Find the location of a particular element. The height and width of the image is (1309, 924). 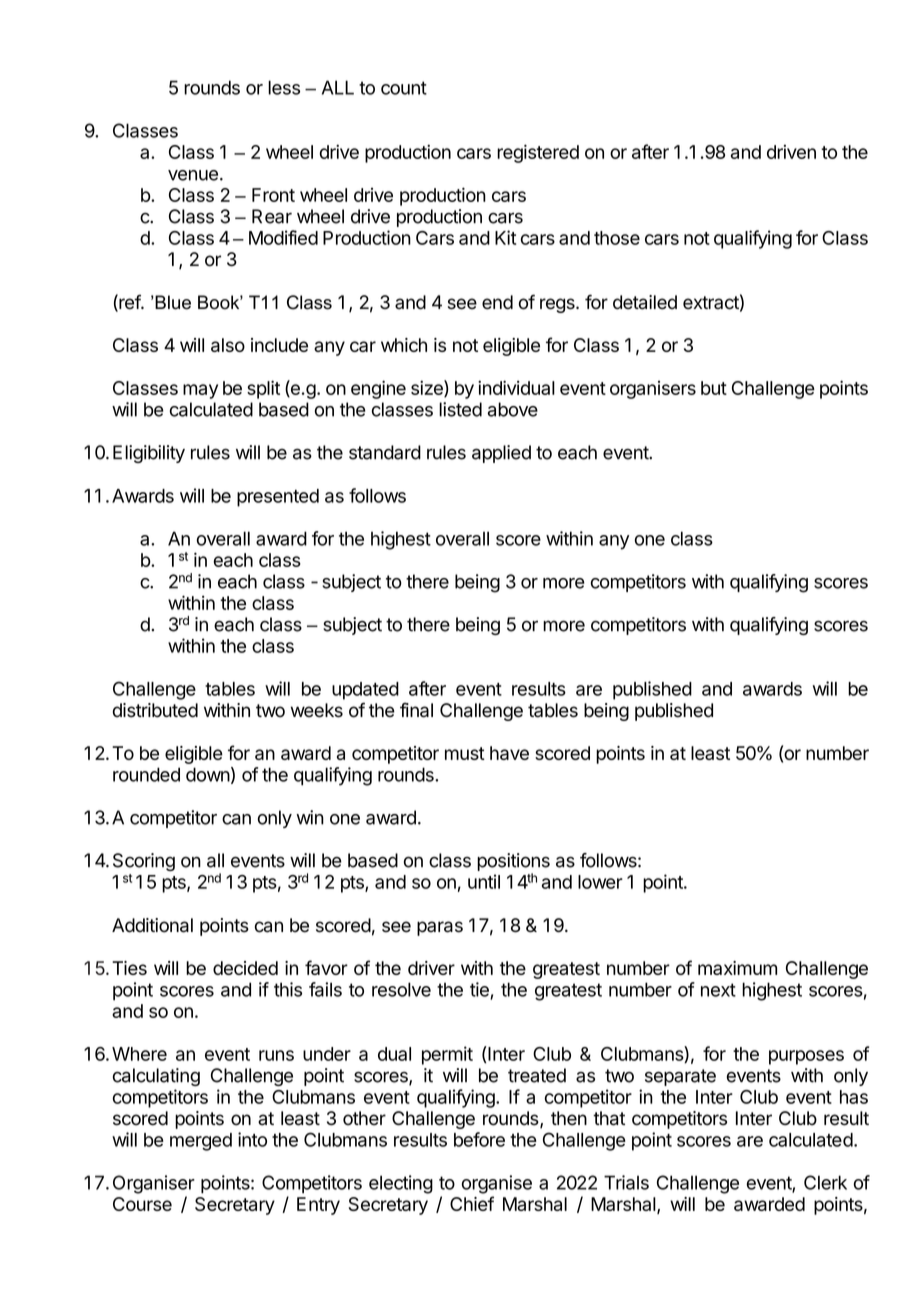

less is located at coordinates (284, 87).
